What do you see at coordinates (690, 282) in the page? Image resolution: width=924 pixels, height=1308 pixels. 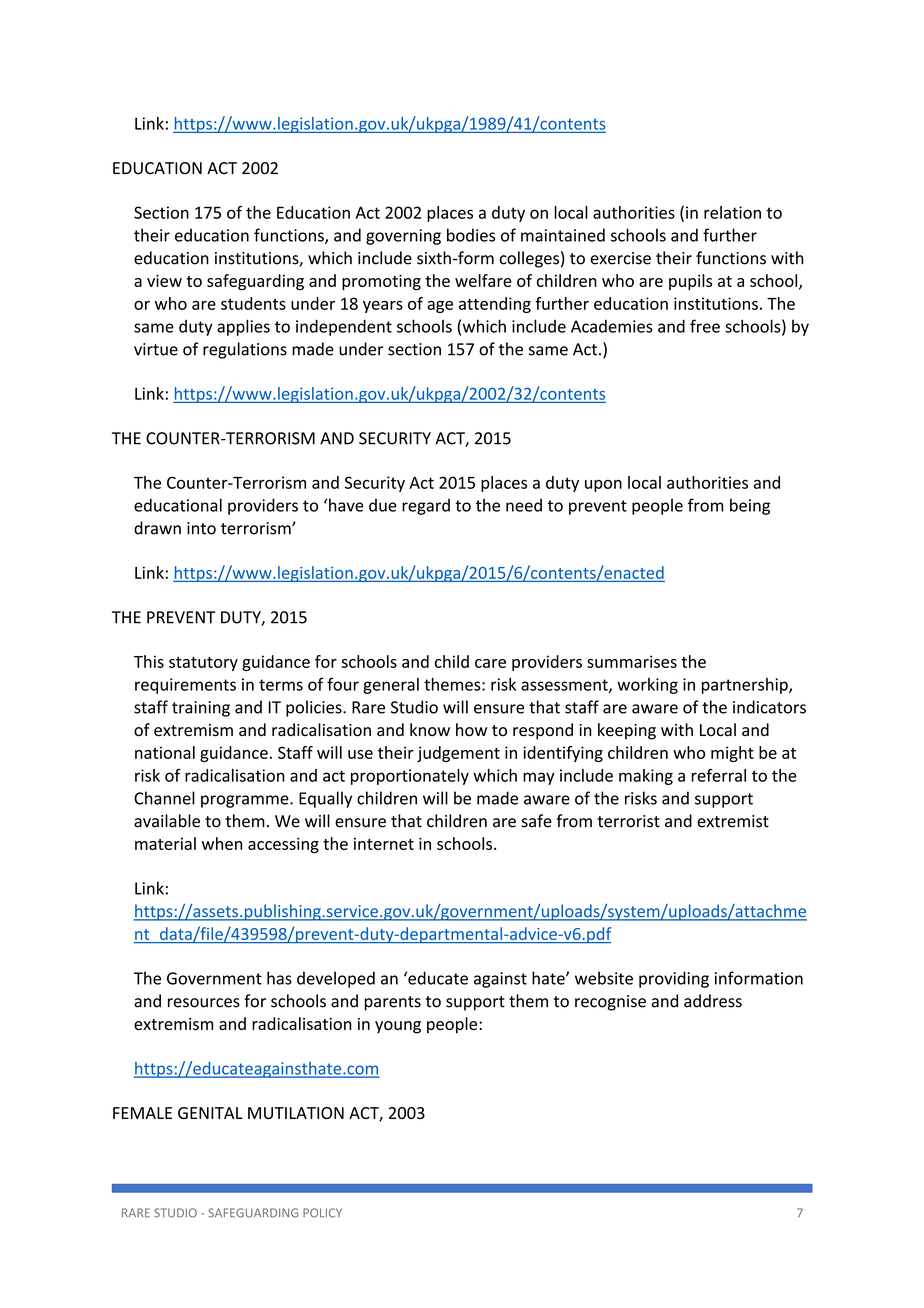 I see `pupils` at bounding box center [690, 282].
